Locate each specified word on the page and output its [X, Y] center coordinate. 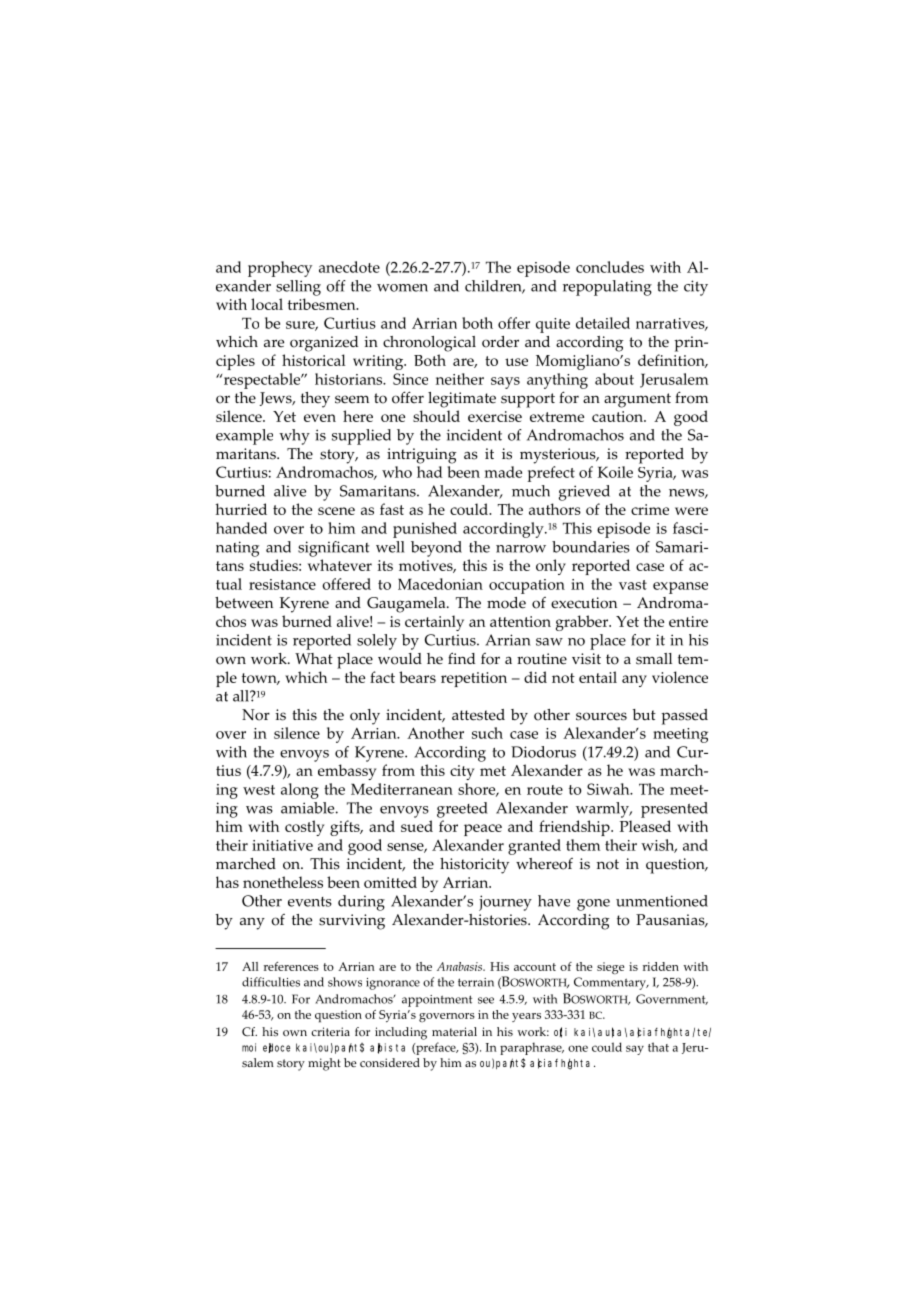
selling [298, 288]
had [430, 472]
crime [650, 509]
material [454, 1031]
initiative [282, 845]
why [294, 437]
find [461, 658]
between [244, 603]
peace [483, 830]
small [654, 659]
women [402, 288]
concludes [610, 267]
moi [249, 1047]
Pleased [645, 826]
